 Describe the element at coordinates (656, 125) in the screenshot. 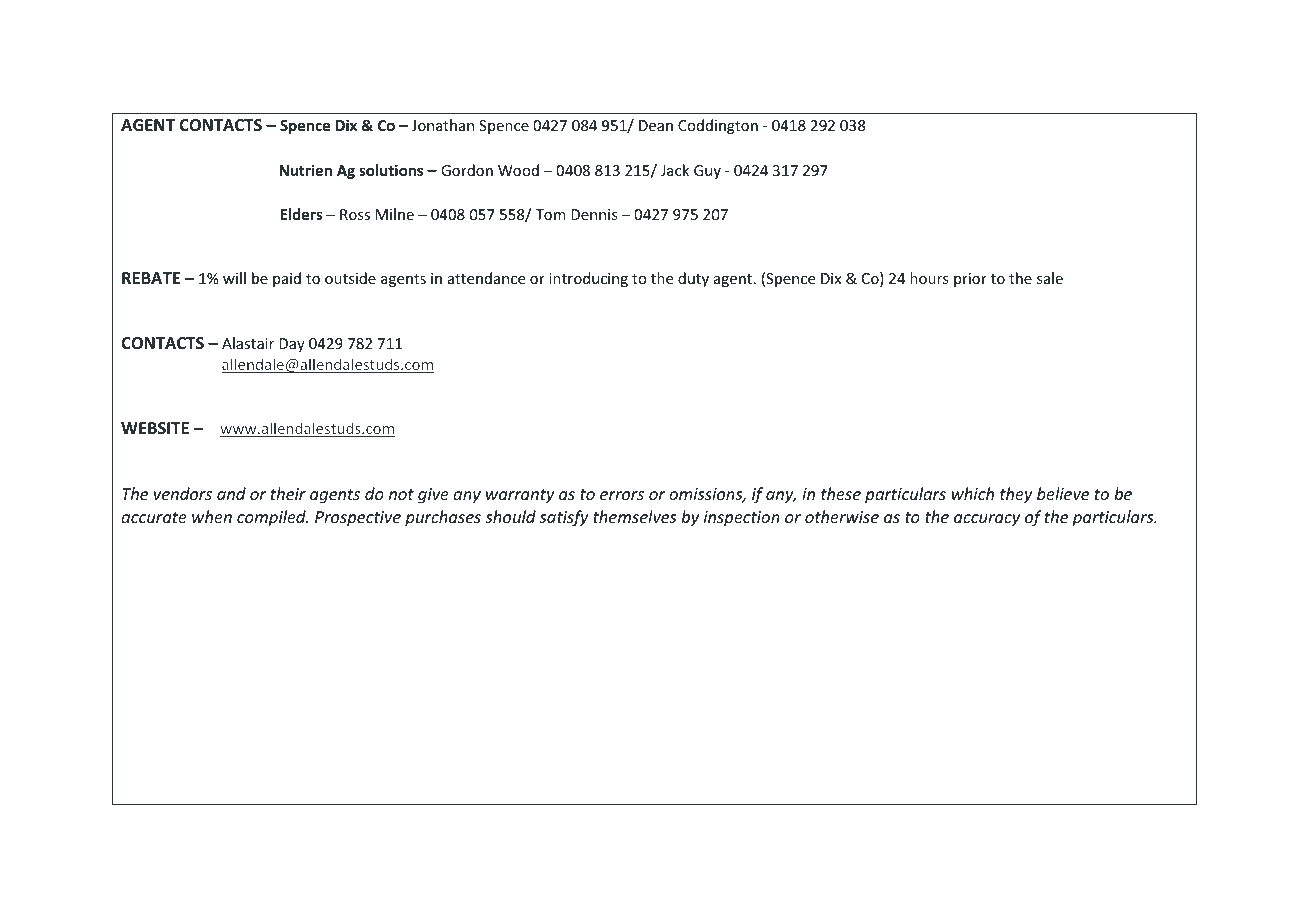

I see `Dean` at that location.
